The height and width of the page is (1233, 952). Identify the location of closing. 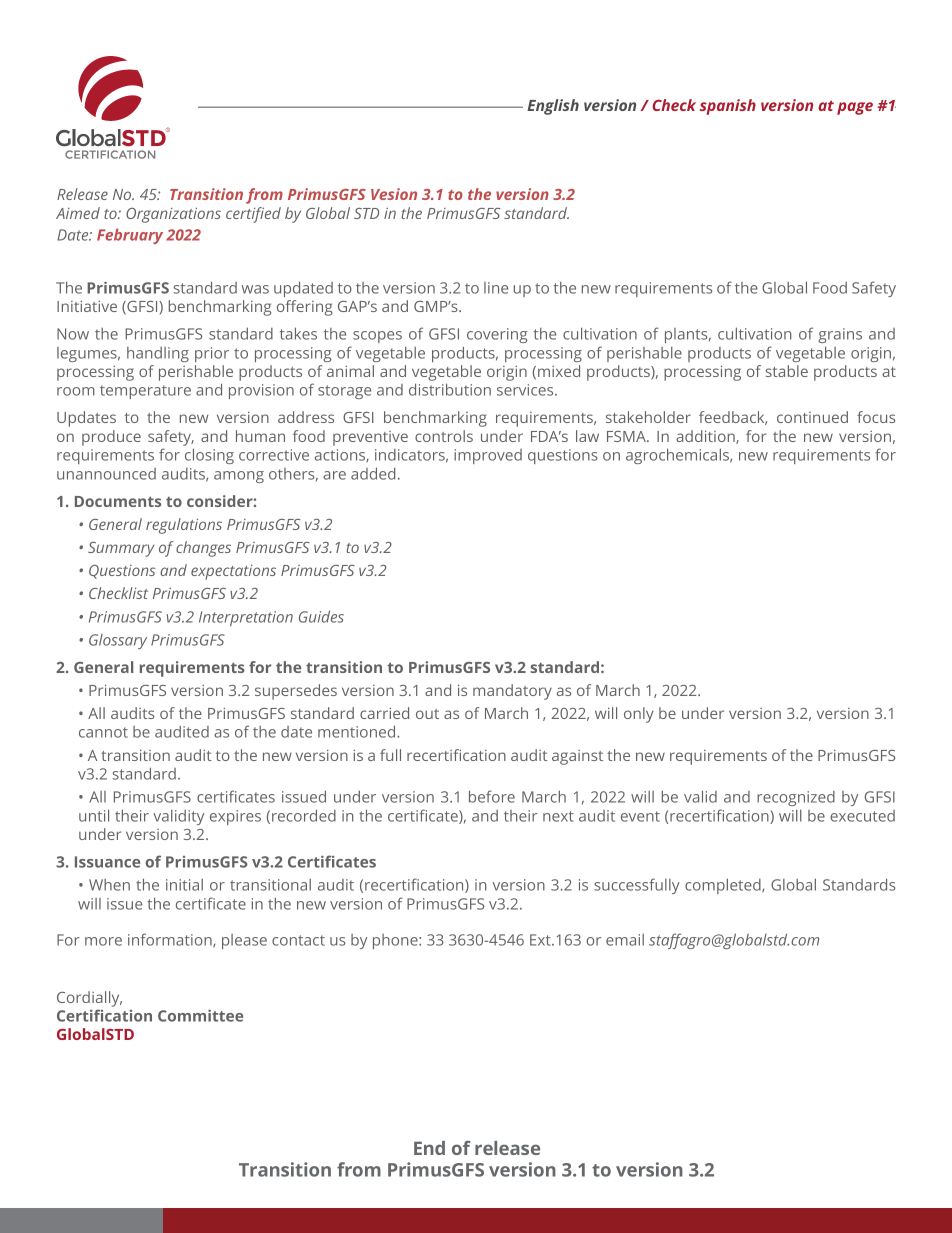
(209, 456).
